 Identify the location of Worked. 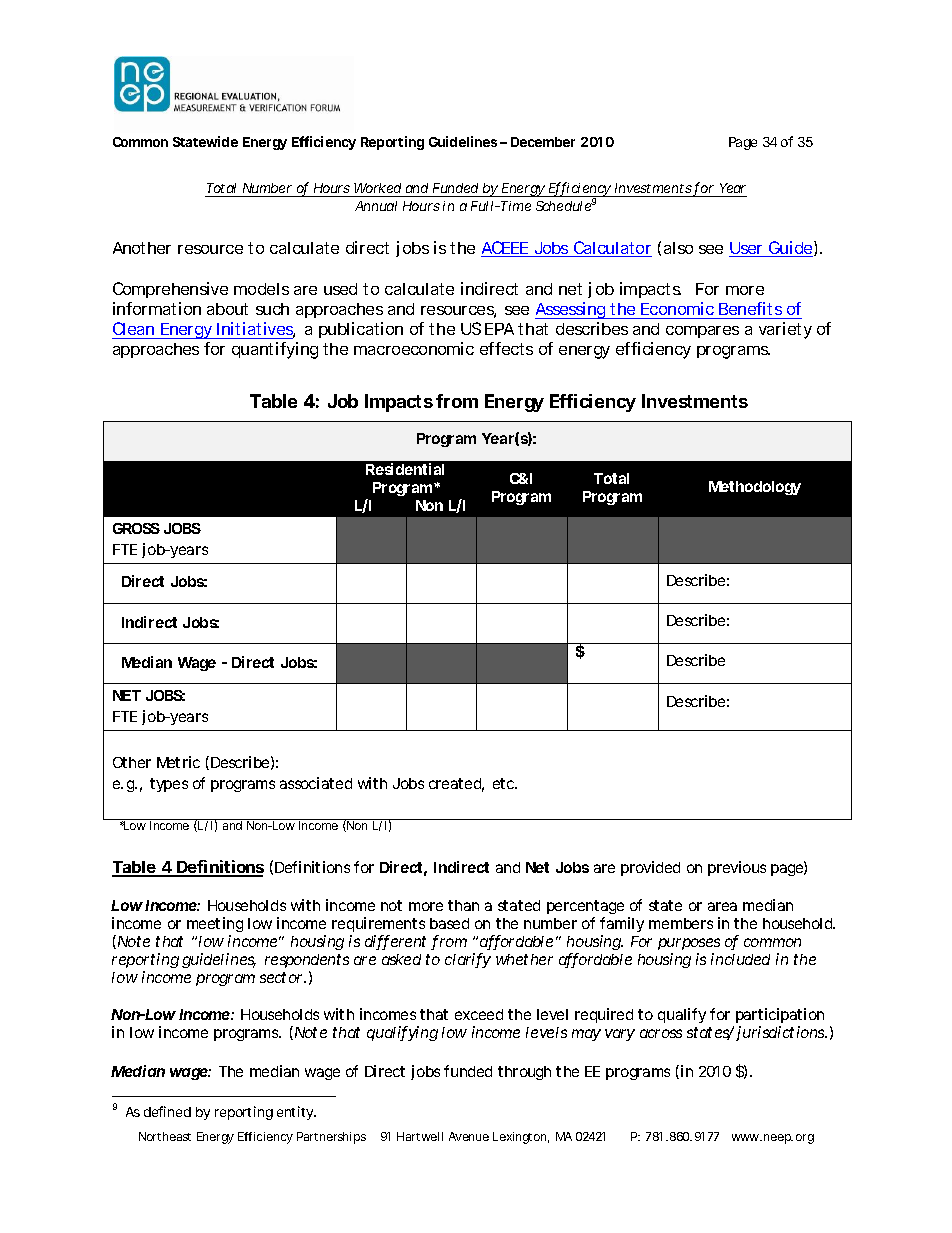
(377, 188).
